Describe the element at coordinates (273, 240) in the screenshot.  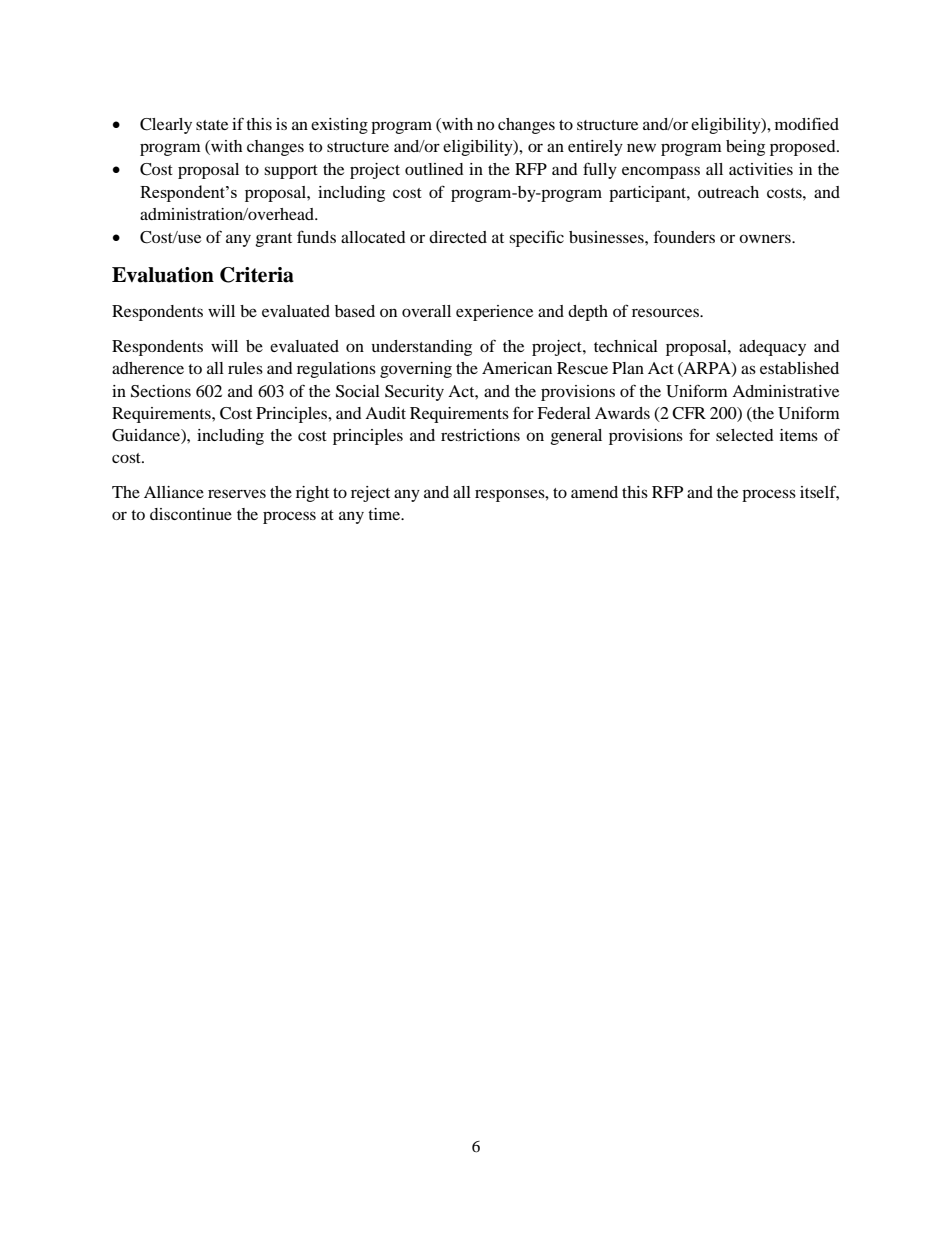
I see `grant` at that location.
